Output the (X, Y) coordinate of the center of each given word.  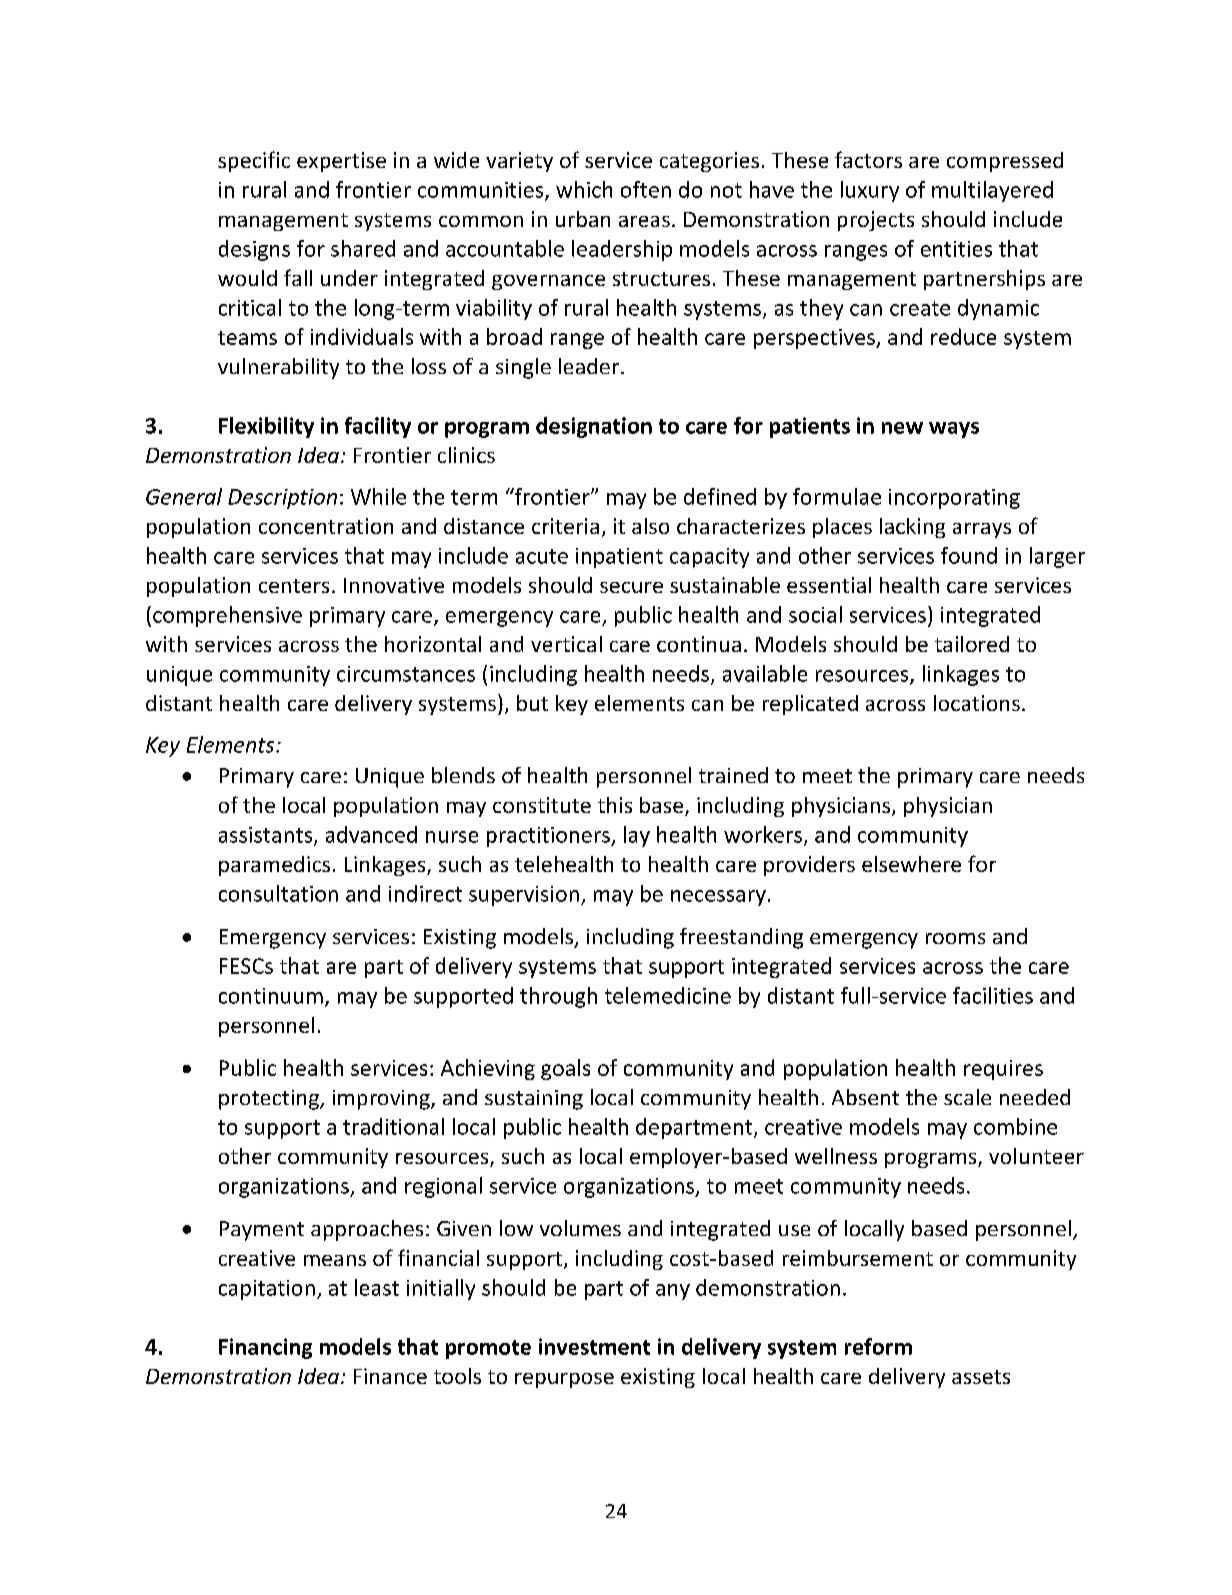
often (646, 189)
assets (981, 1377)
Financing (265, 1348)
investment (594, 1346)
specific (254, 161)
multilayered (992, 191)
